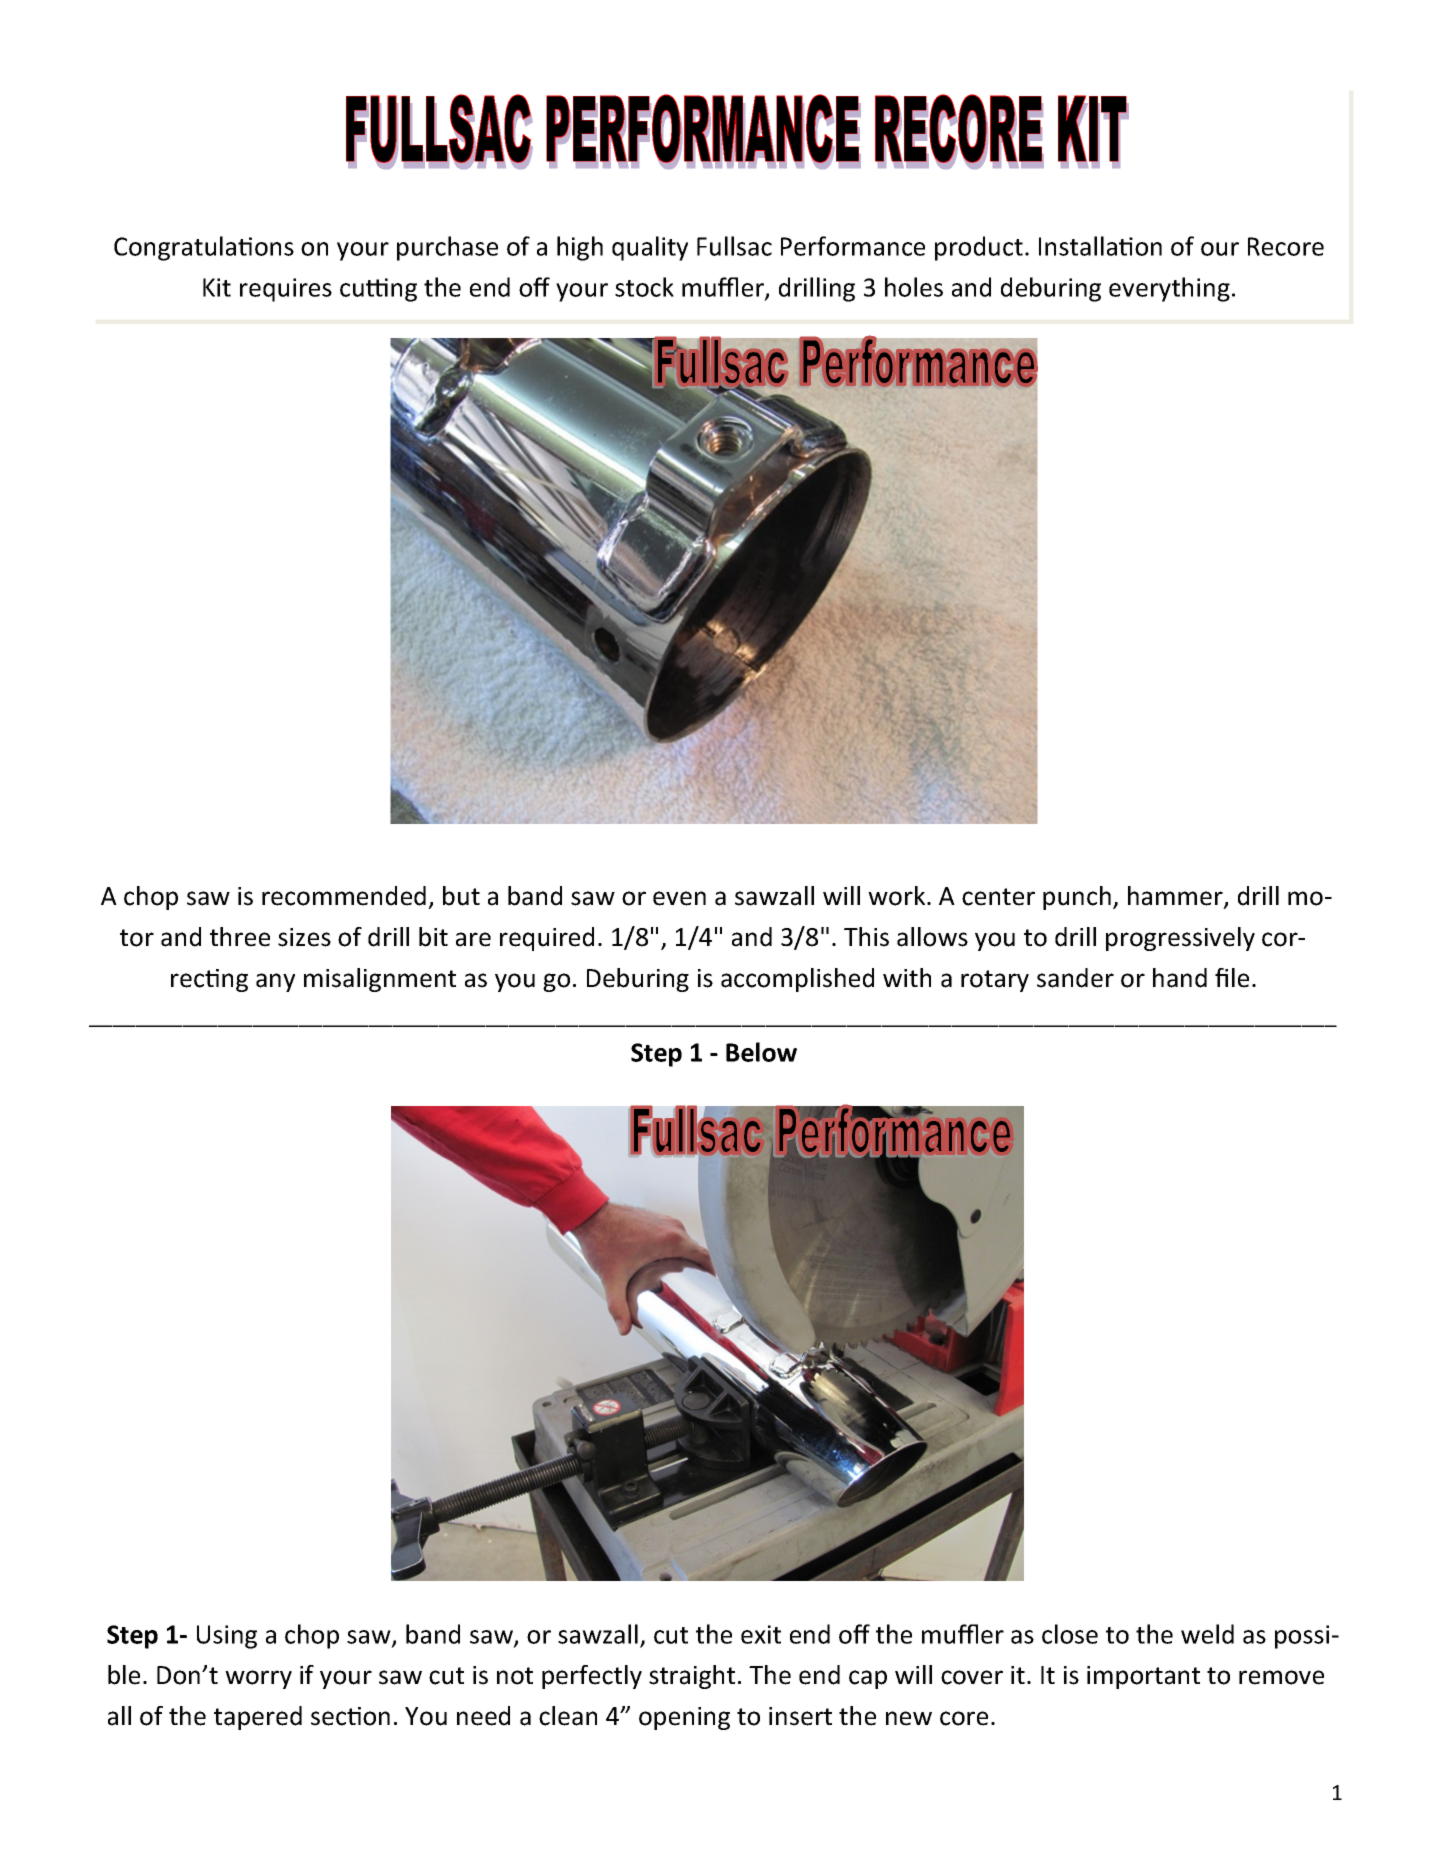 The width and height of the image is (1434, 1855). What do you see at coordinates (761, 1052) in the image?
I see `Below` at bounding box center [761, 1052].
